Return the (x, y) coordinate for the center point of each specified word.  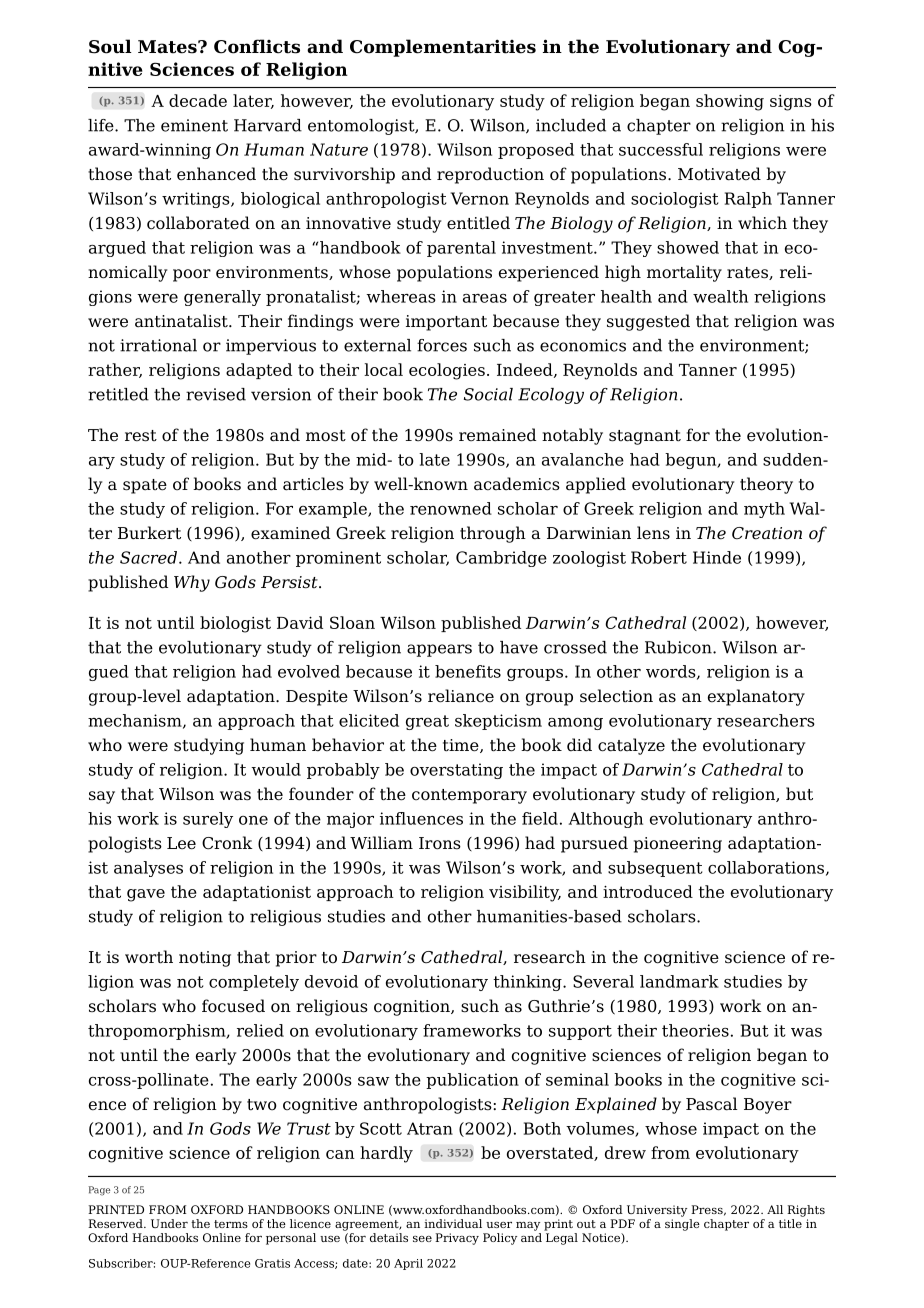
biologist (235, 624)
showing (730, 102)
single (682, 1225)
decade (198, 100)
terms (231, 1224)
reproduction (490, 175)
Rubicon (679, 647)
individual (453, 1223)
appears (439, 650)
